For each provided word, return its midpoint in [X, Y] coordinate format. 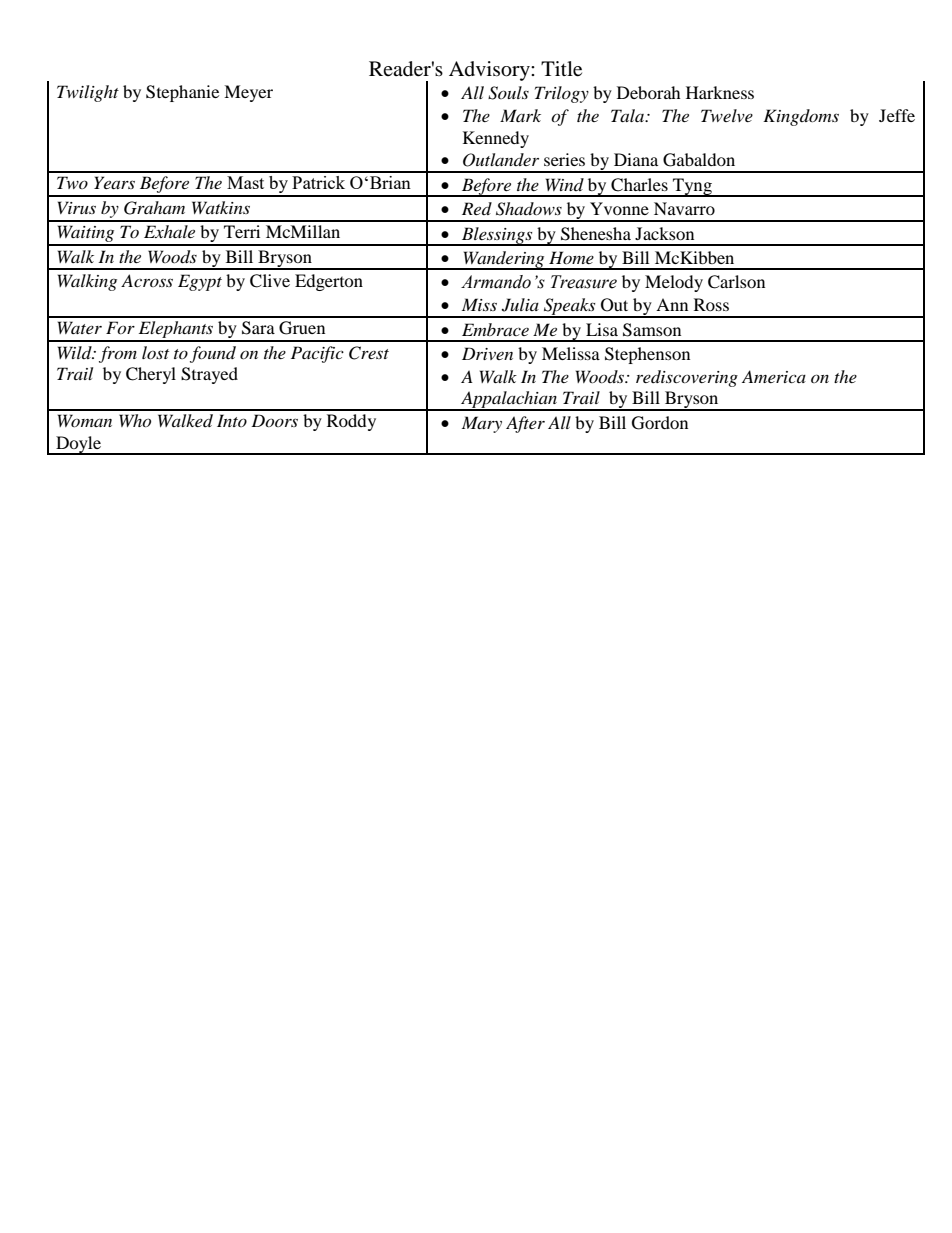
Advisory [490, 71]
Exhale [169, 231]
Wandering [504, 260]
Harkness [720, 92]
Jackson [664, 233]
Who [135, 420]
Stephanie [182, 93]
